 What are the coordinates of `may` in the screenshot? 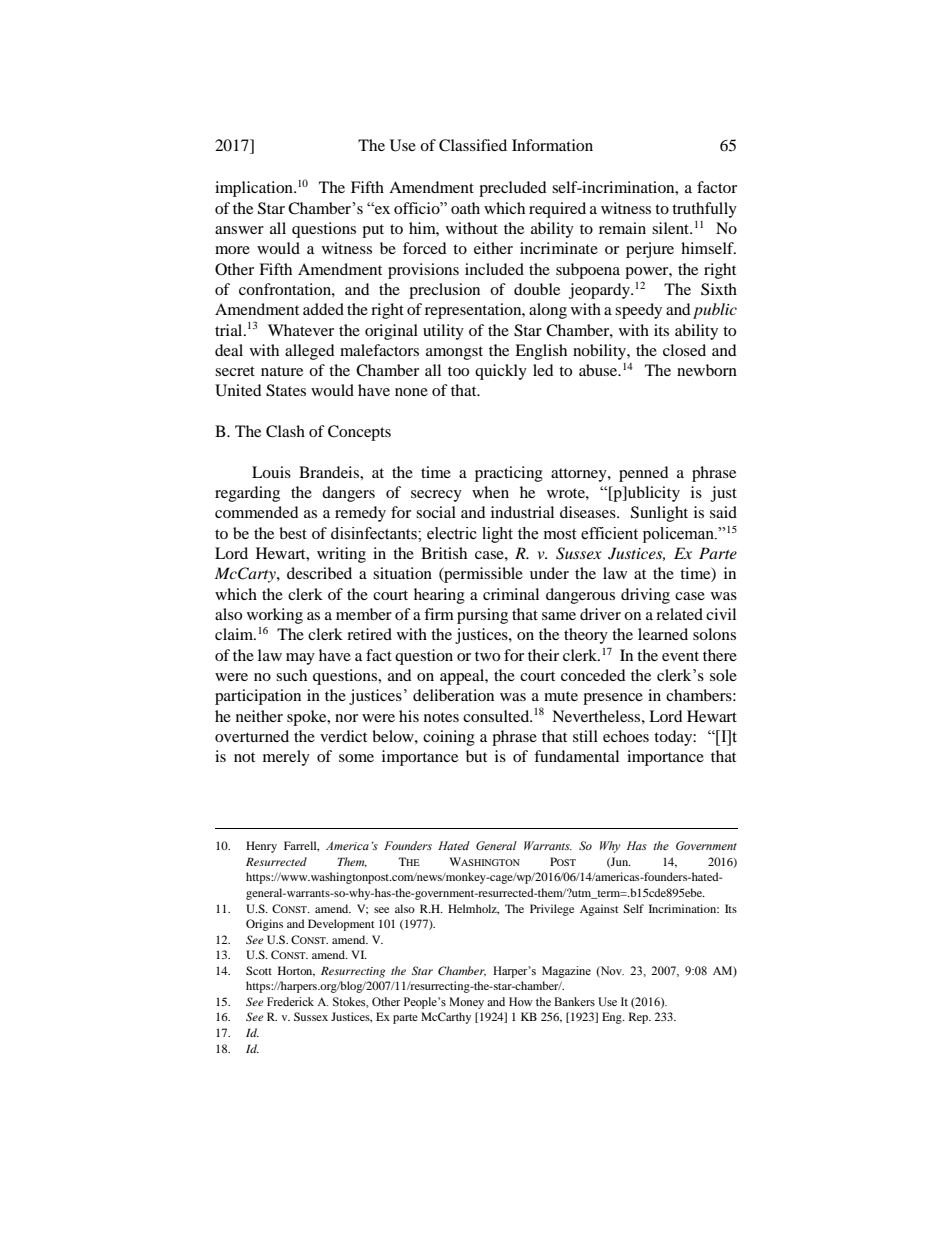 It's located at (300, 659).
